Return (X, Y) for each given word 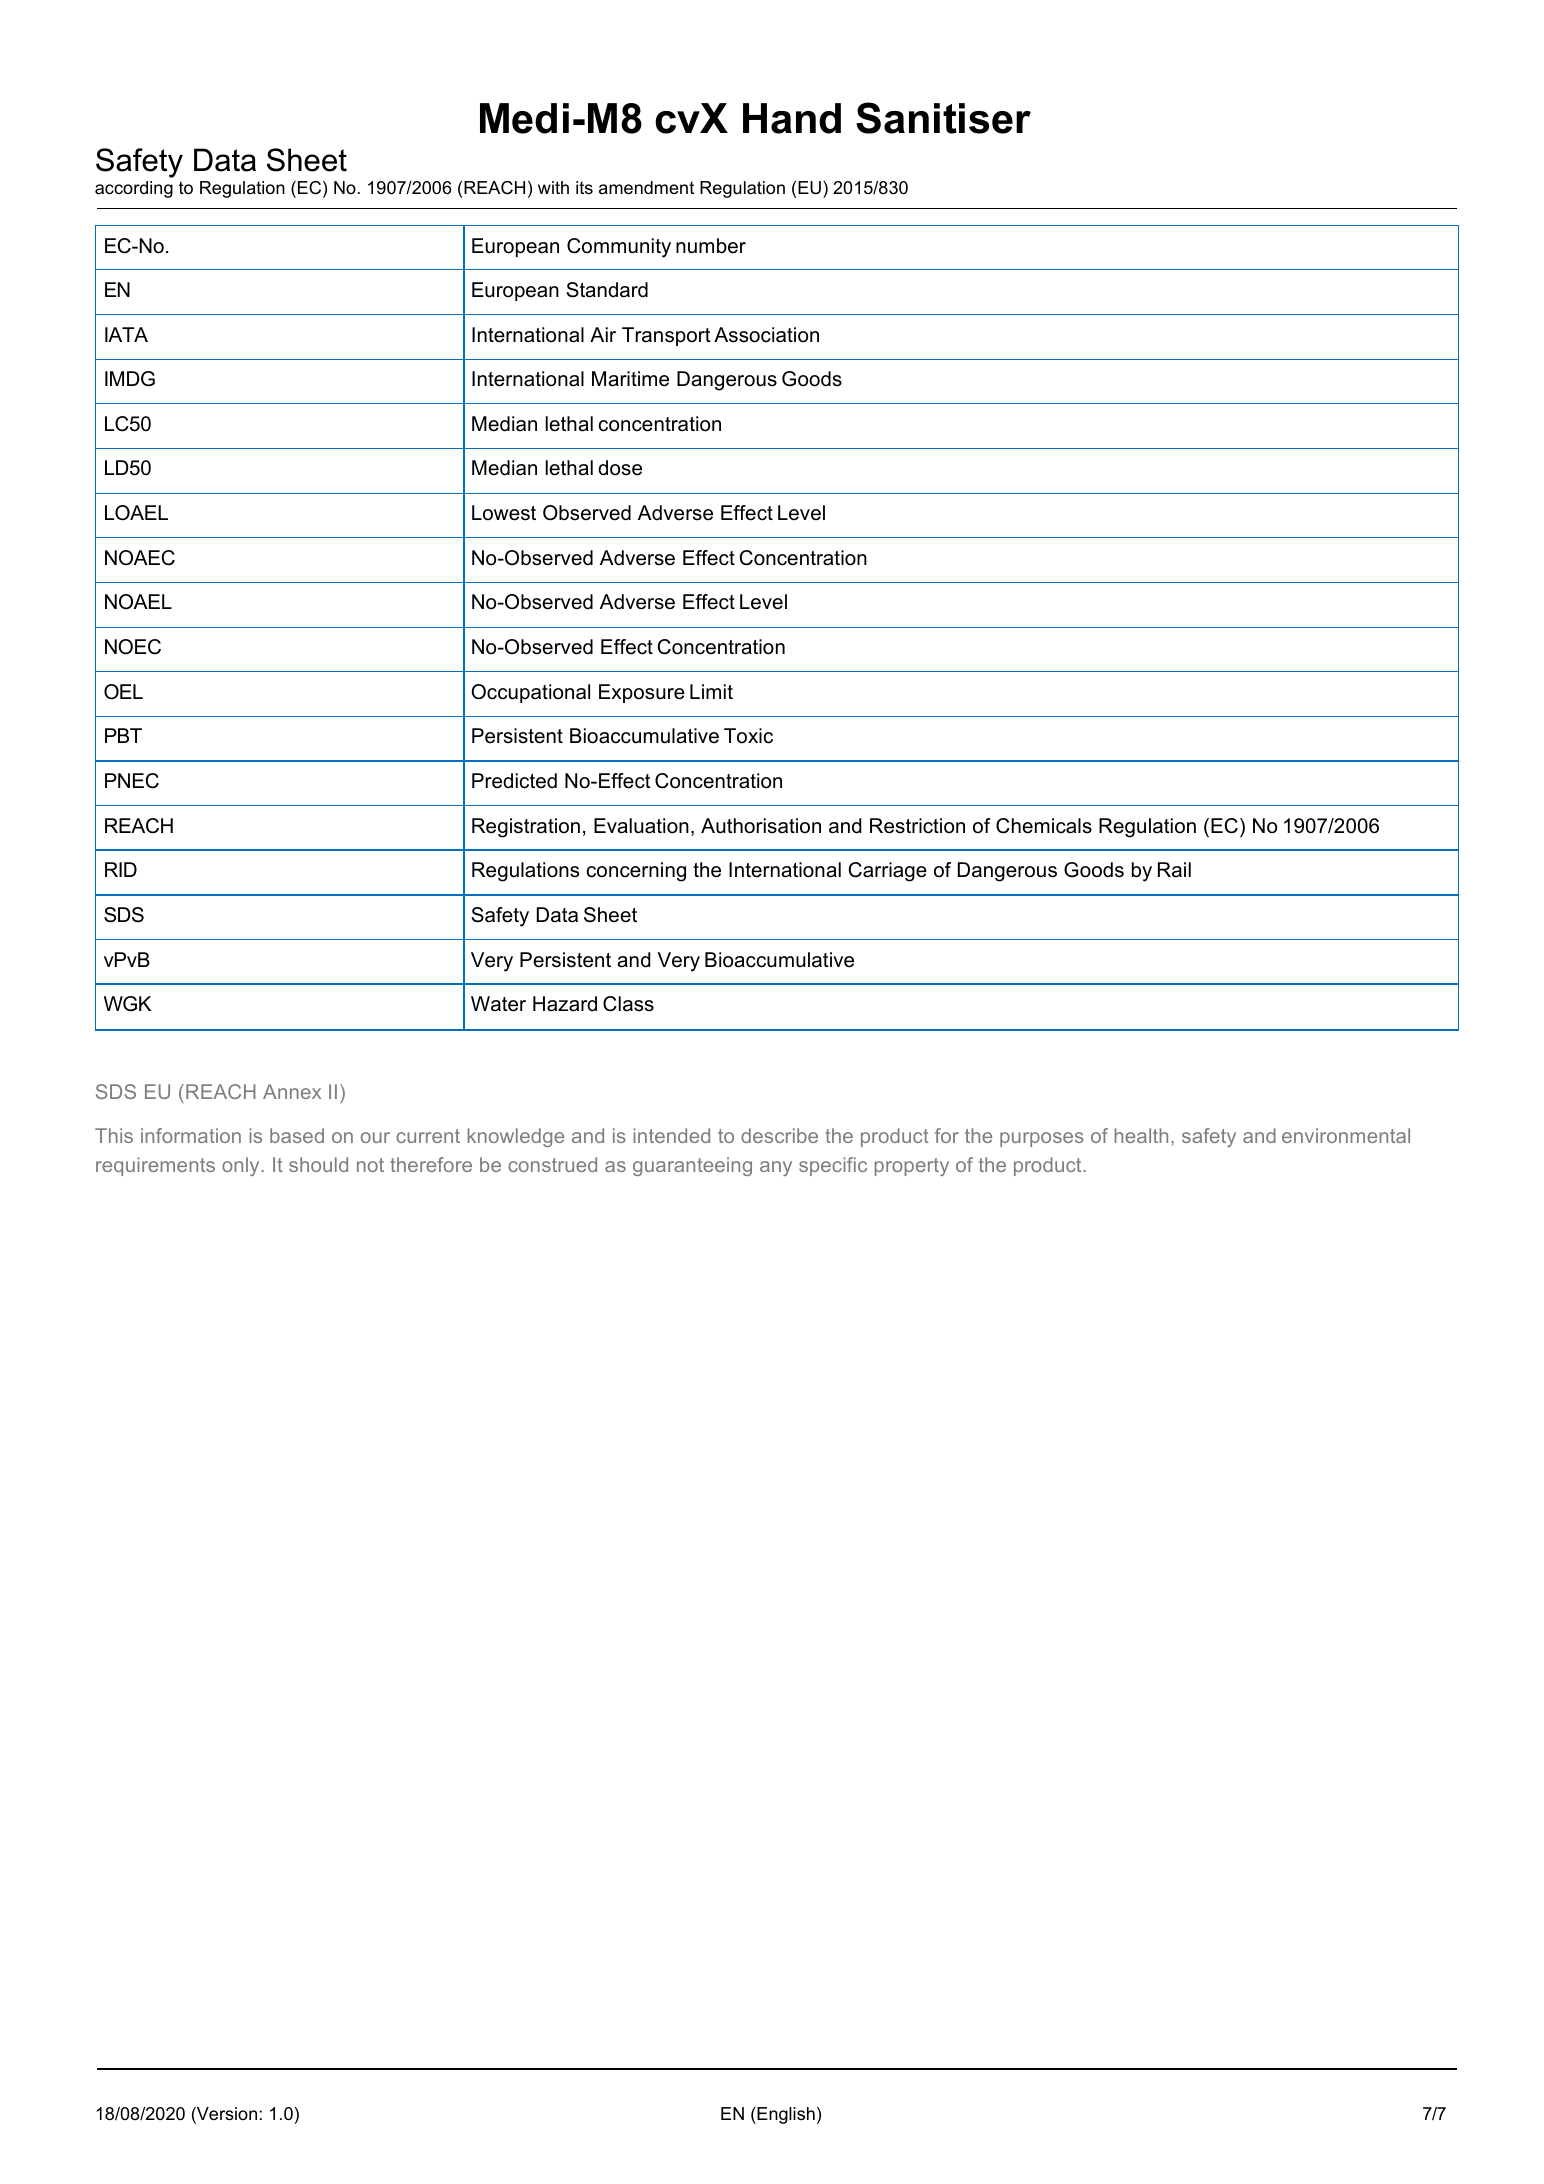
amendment (646, 188)
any (776, 1168)
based (297, 1135)
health (1141, 1135)
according (134, 189)
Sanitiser (943, 118)
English (785, 2115)
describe (779, 1135)
